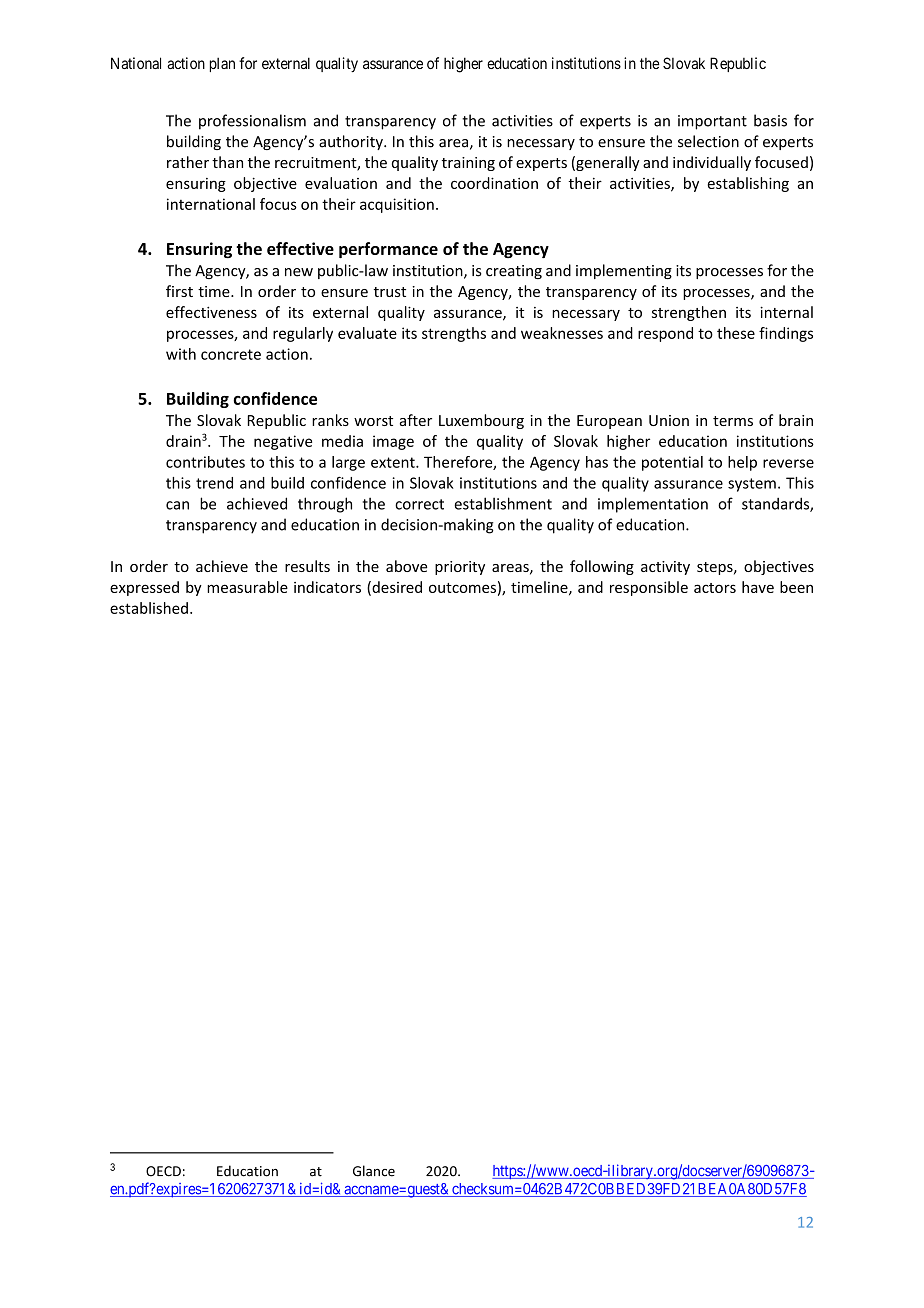 This screenshot has height=1308, width=924. Describe the element at coordinates (758, 587) in the screenshot. I see `have` at that location.
